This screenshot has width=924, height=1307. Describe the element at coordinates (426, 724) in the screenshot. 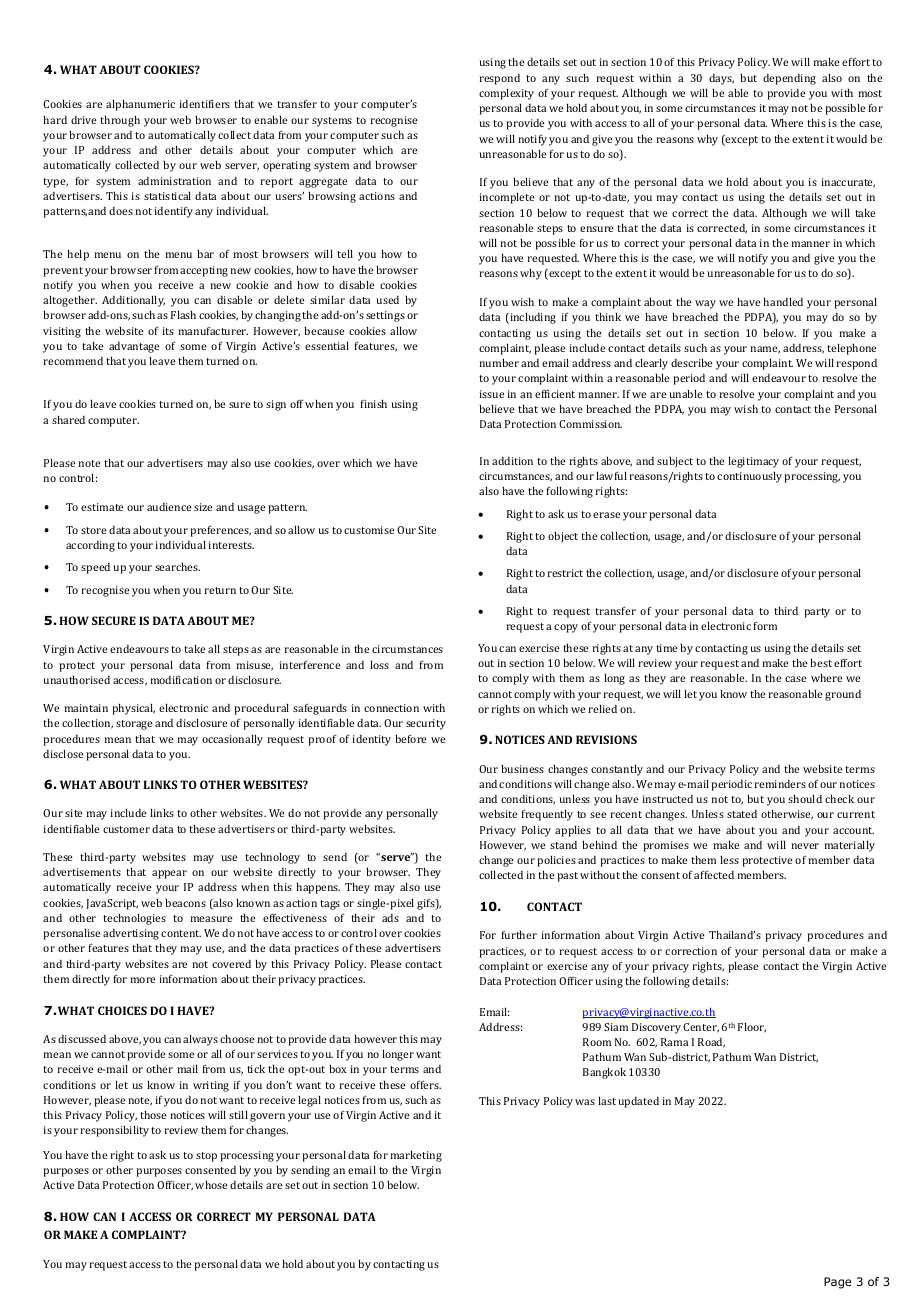

I see `security` at that location.
